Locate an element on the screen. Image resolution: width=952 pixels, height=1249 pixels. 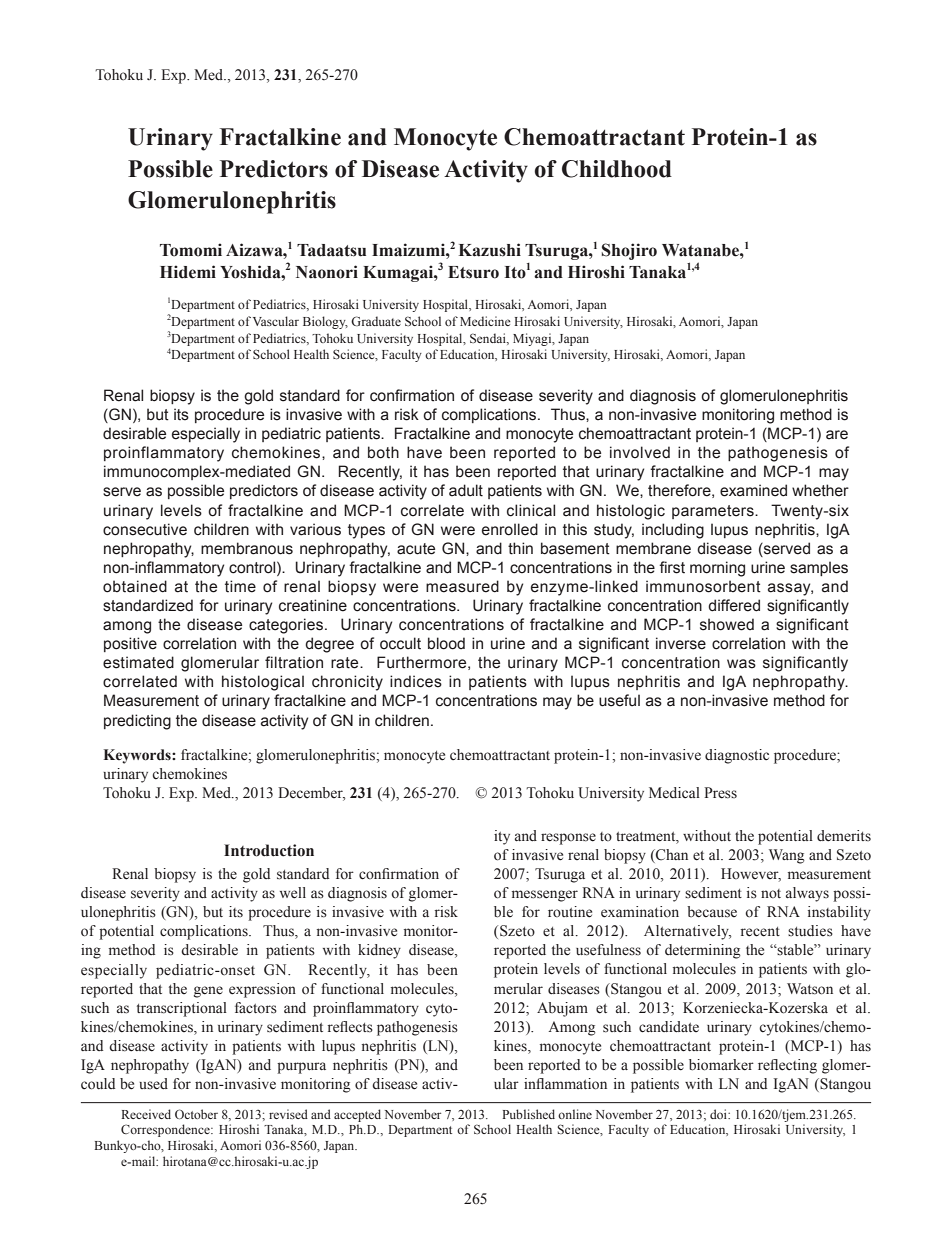
Medicine is located at coordinates (485, 321).
